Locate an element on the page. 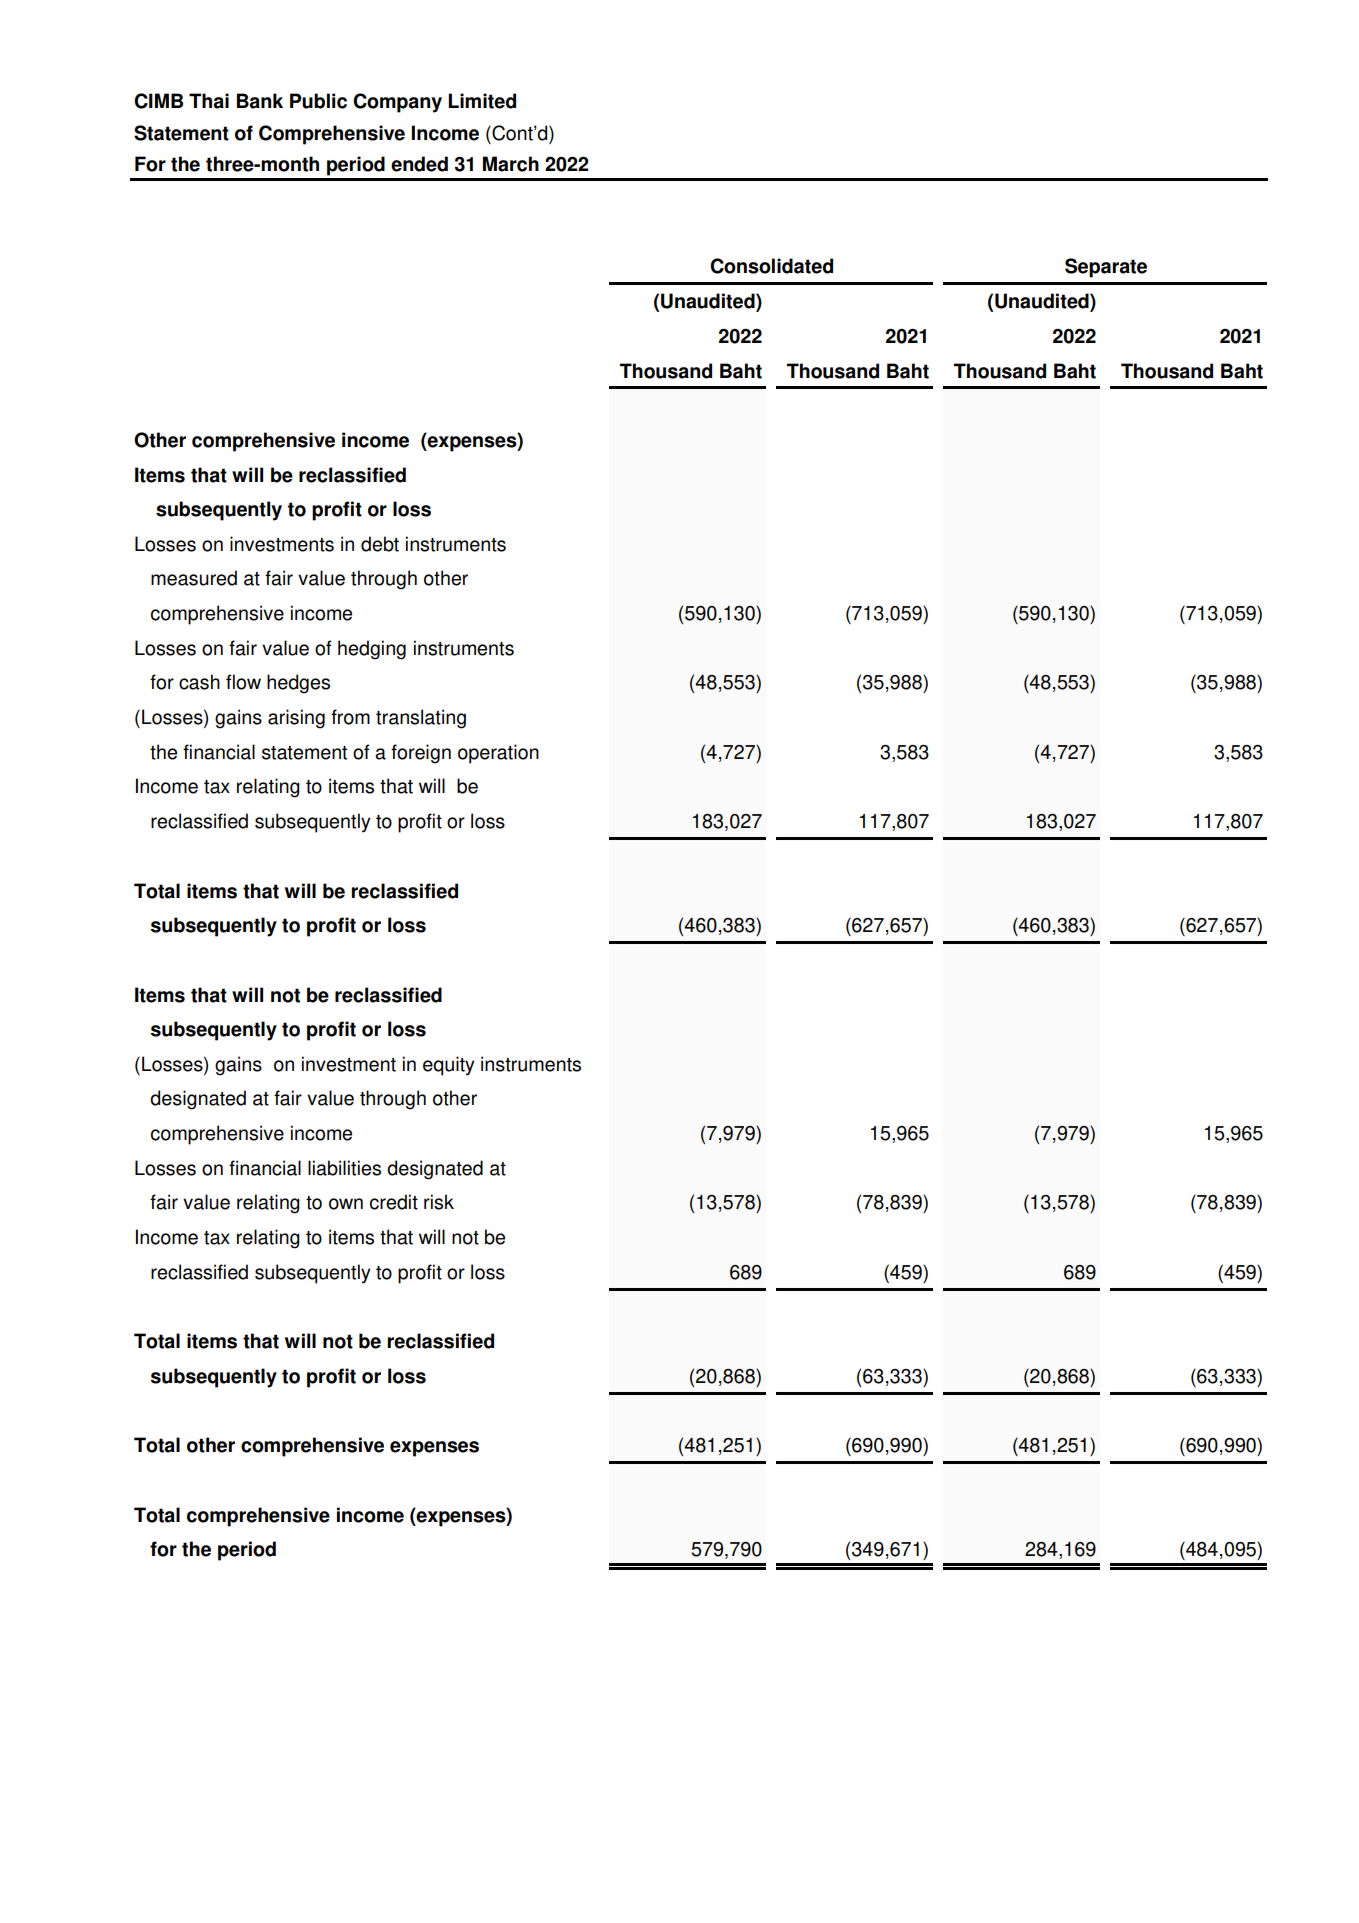 The height and width of the page is (1923, 1359). liabilities is located at coordinates (344, 1168).
